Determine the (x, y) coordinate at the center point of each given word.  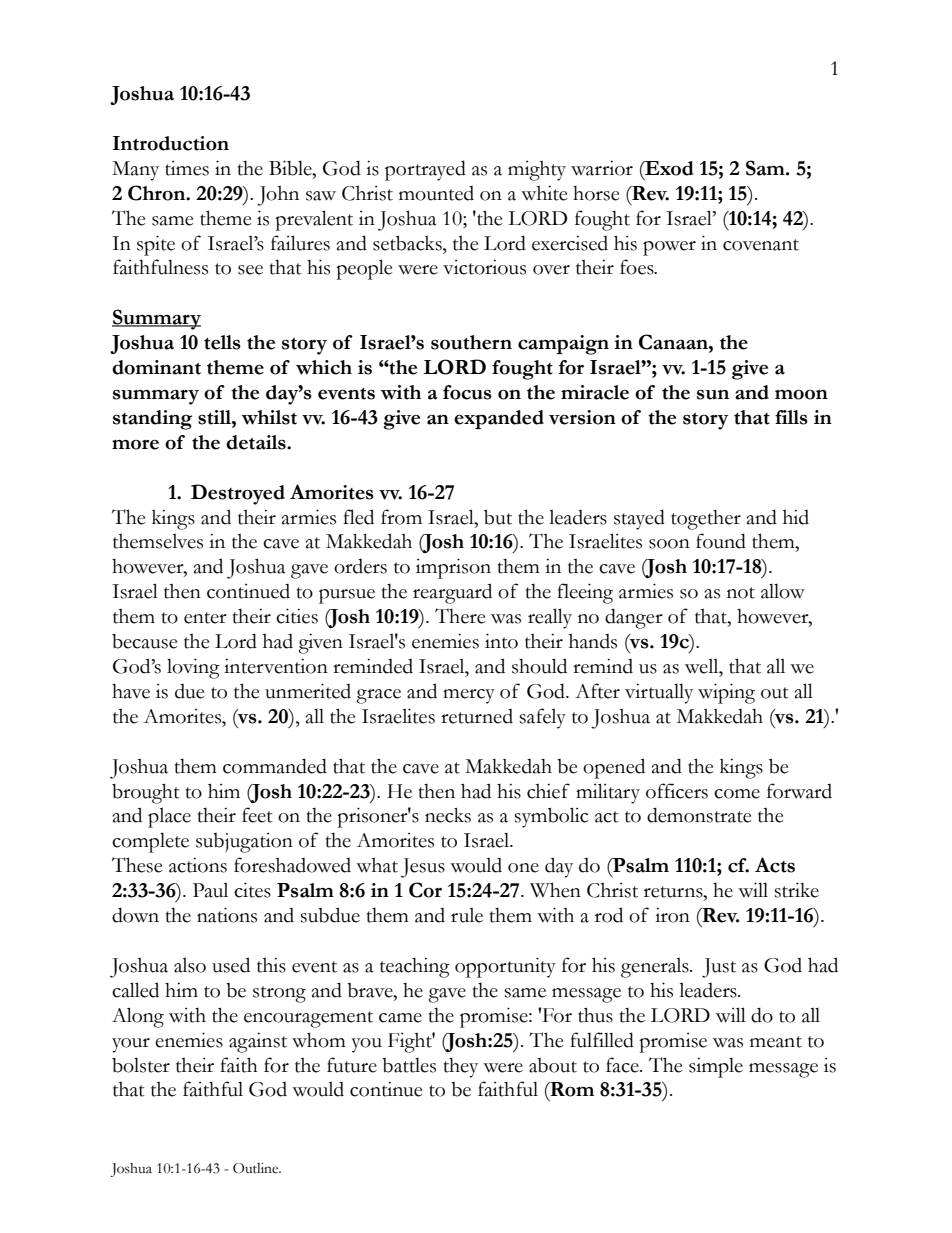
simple (716, 1067)
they (461, 1068)
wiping (726, 693)
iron (672, 915)
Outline (257, 1168)
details (257, 442)
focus (467, 392)
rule (467, 915)
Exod (668, 168)
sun (713, 394)
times (187, 168)
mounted (436, 193)
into (501, 641)
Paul (210, 890)
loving (193, 668)
